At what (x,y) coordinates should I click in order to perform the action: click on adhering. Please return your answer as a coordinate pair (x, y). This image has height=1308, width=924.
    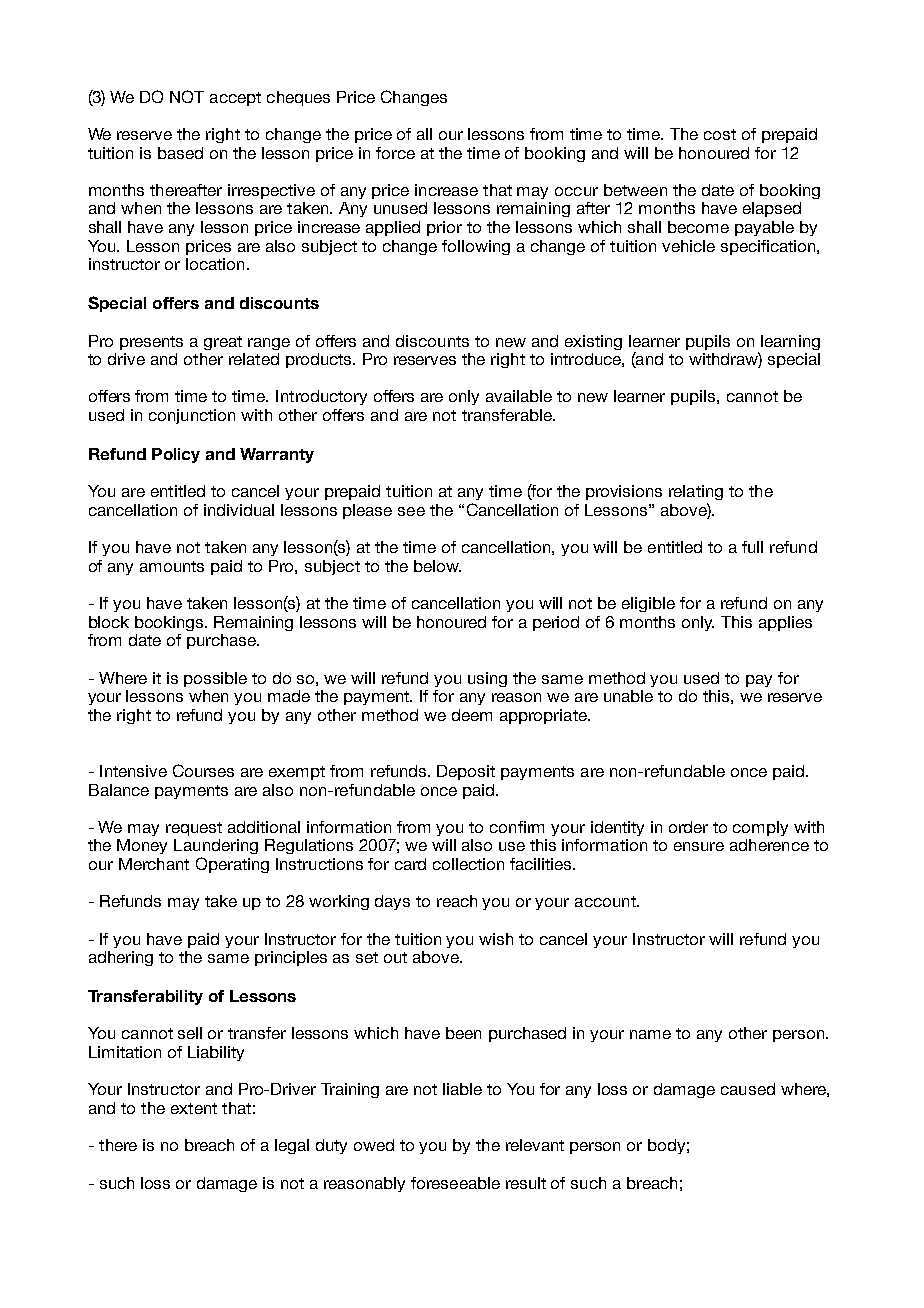
    Looking at the image, I should click on (121, 958).
